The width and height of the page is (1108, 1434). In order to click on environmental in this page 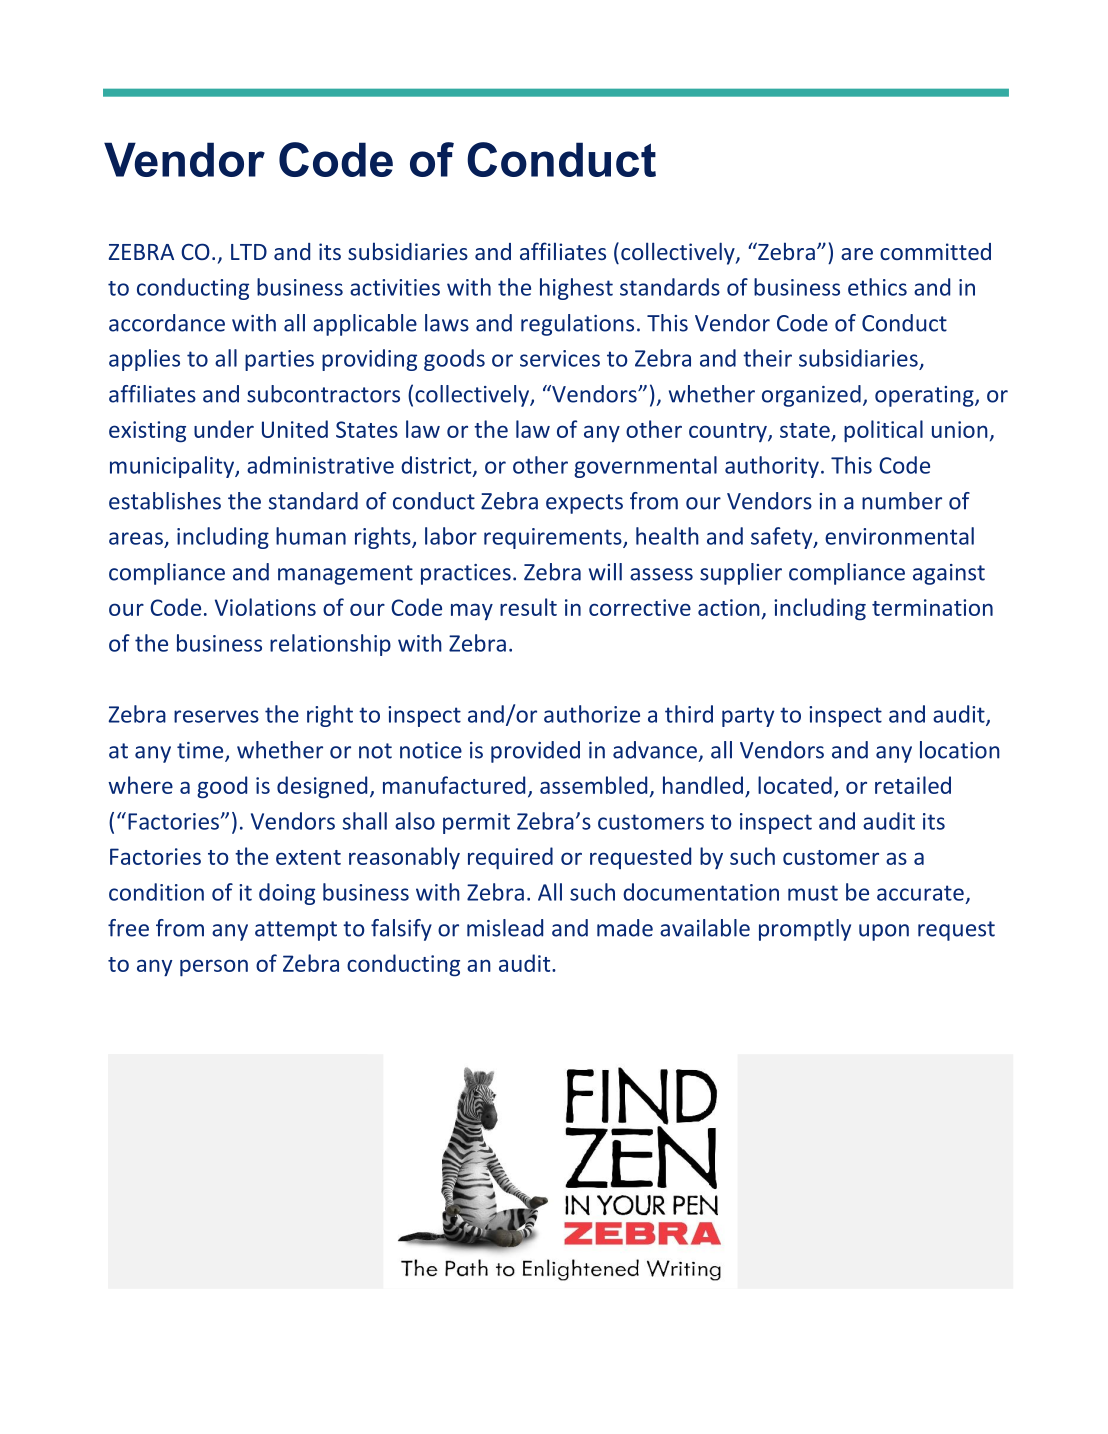, I will do `click(899, 536)`.
